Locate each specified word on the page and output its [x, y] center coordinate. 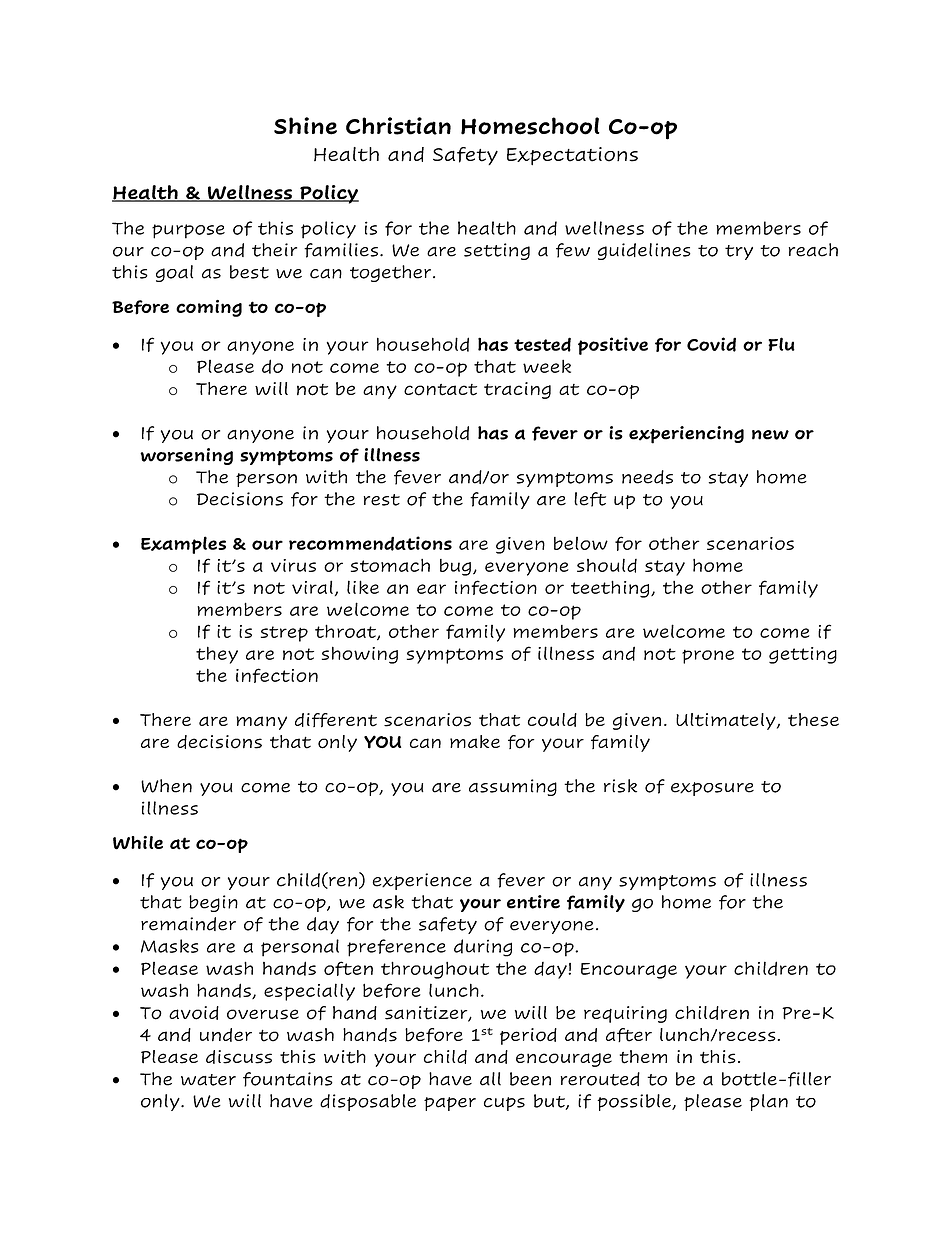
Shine [305, 126]
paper [450, 1104]
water [208, 1080]
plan [768, 1102]
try [739, 252]
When [166, 786]
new [770, 435]
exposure [712, 789]
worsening [186, 456]
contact [440, 390]
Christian [398, 126]
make [475, 741]
